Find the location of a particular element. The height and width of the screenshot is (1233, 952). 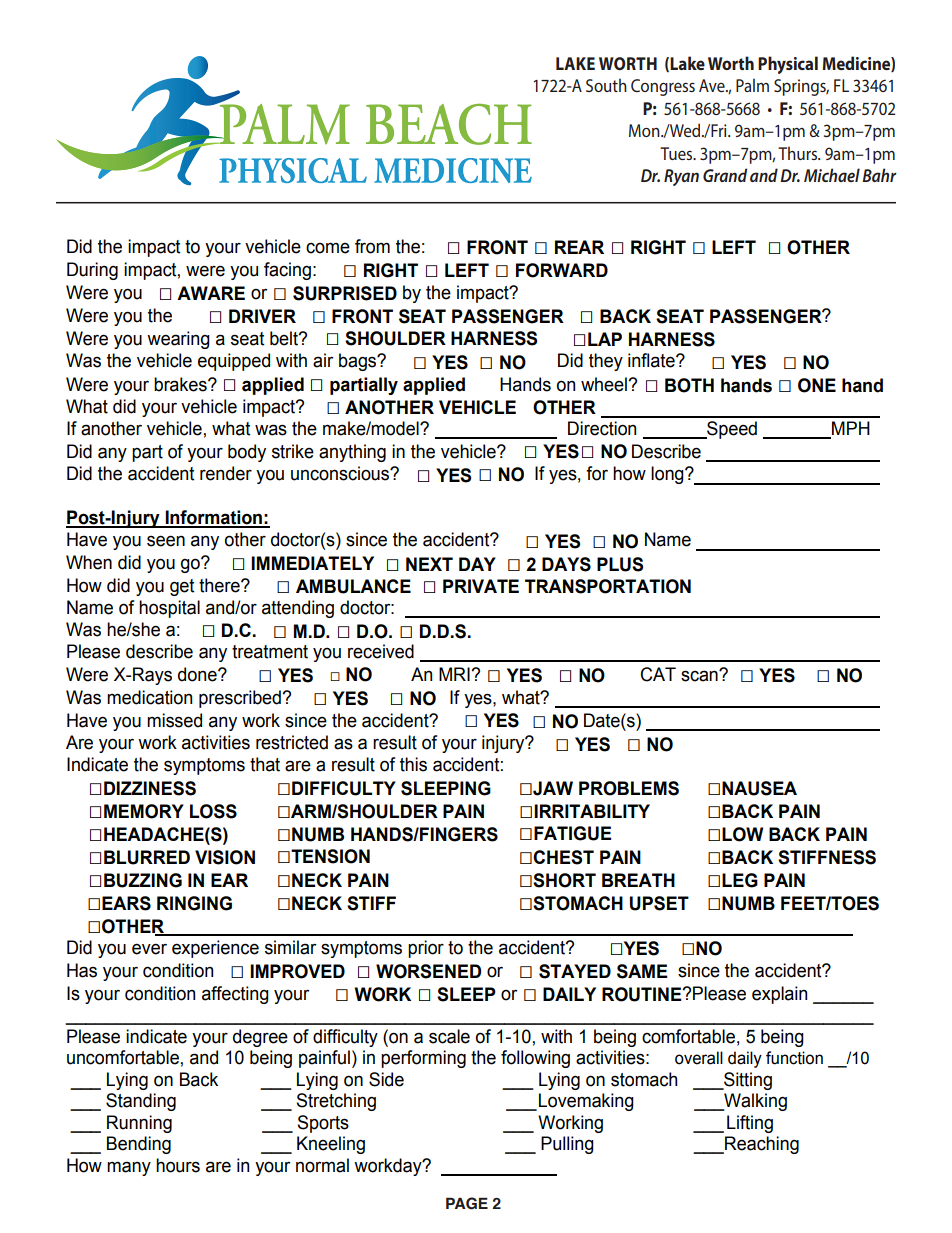

UPSET is located at coordinates (659, 903).
